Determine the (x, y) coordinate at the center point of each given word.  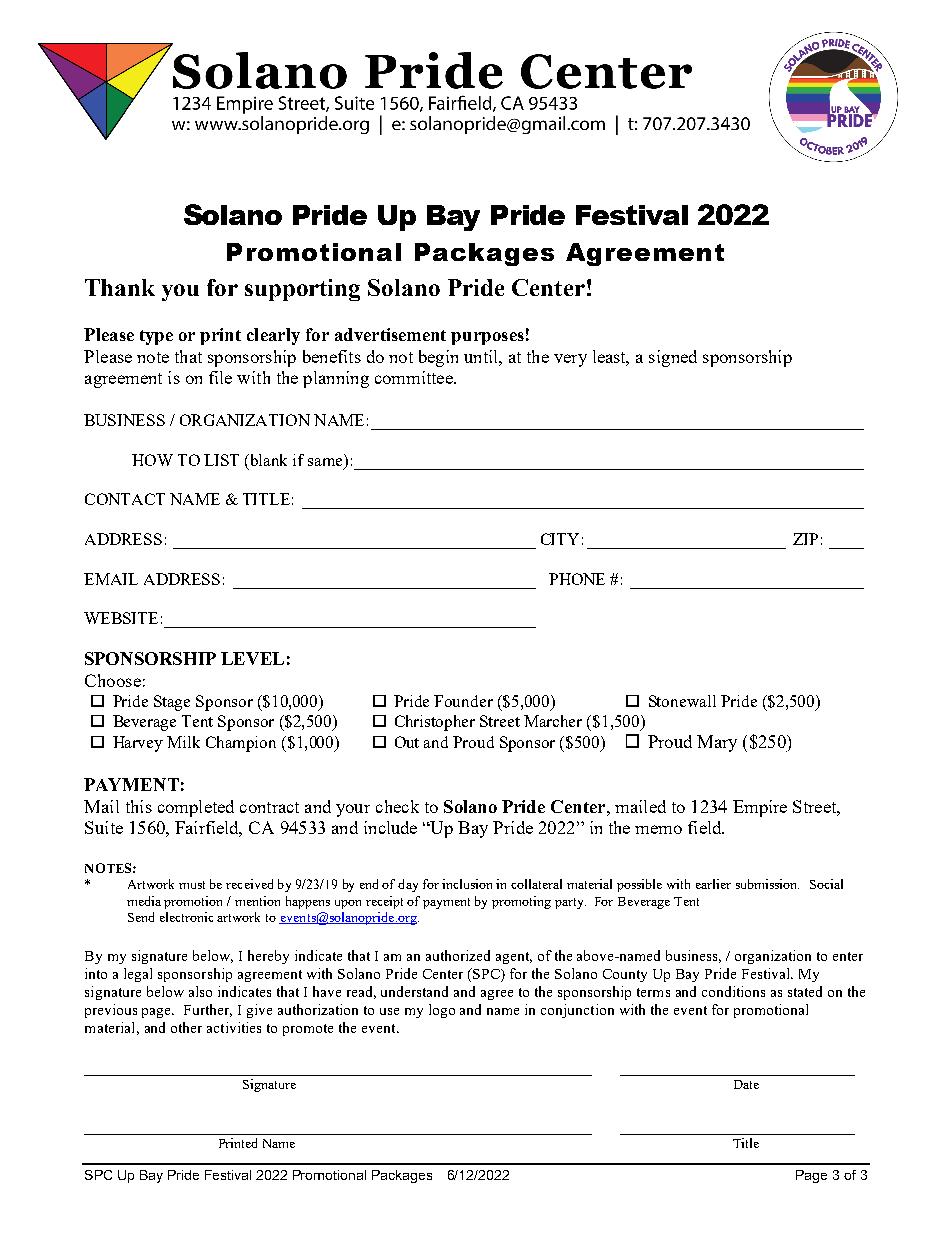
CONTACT (125, 499)
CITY (560, 539)
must (192, 885)
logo (442, 1011)
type (156, 337)
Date (746, 1084)
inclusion (467, 884)
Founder (463, 701)
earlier (713, 884)
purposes (487, 338)
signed (673, 358)
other (186, 1027)
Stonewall (682, 701)
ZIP (805, 539)
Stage (172, 703)
